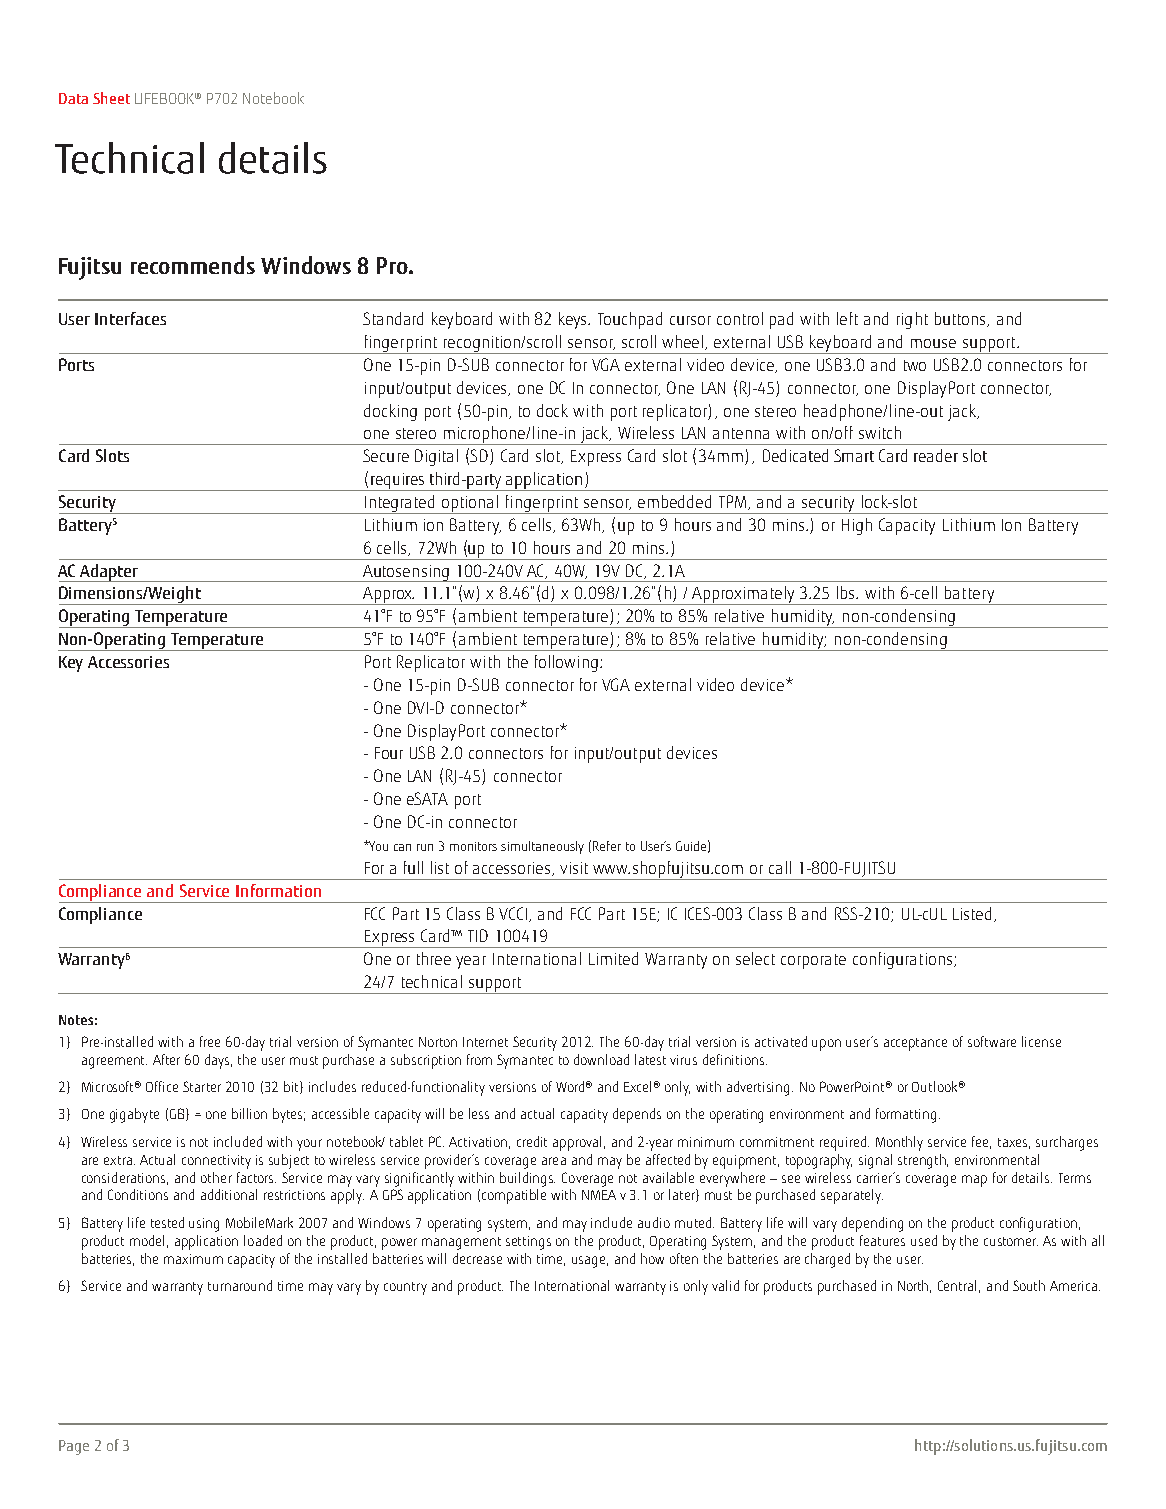  What do you see at coordinates (109, 573) in the document?
I see `Adapter` at bounding box center [109, 573].
